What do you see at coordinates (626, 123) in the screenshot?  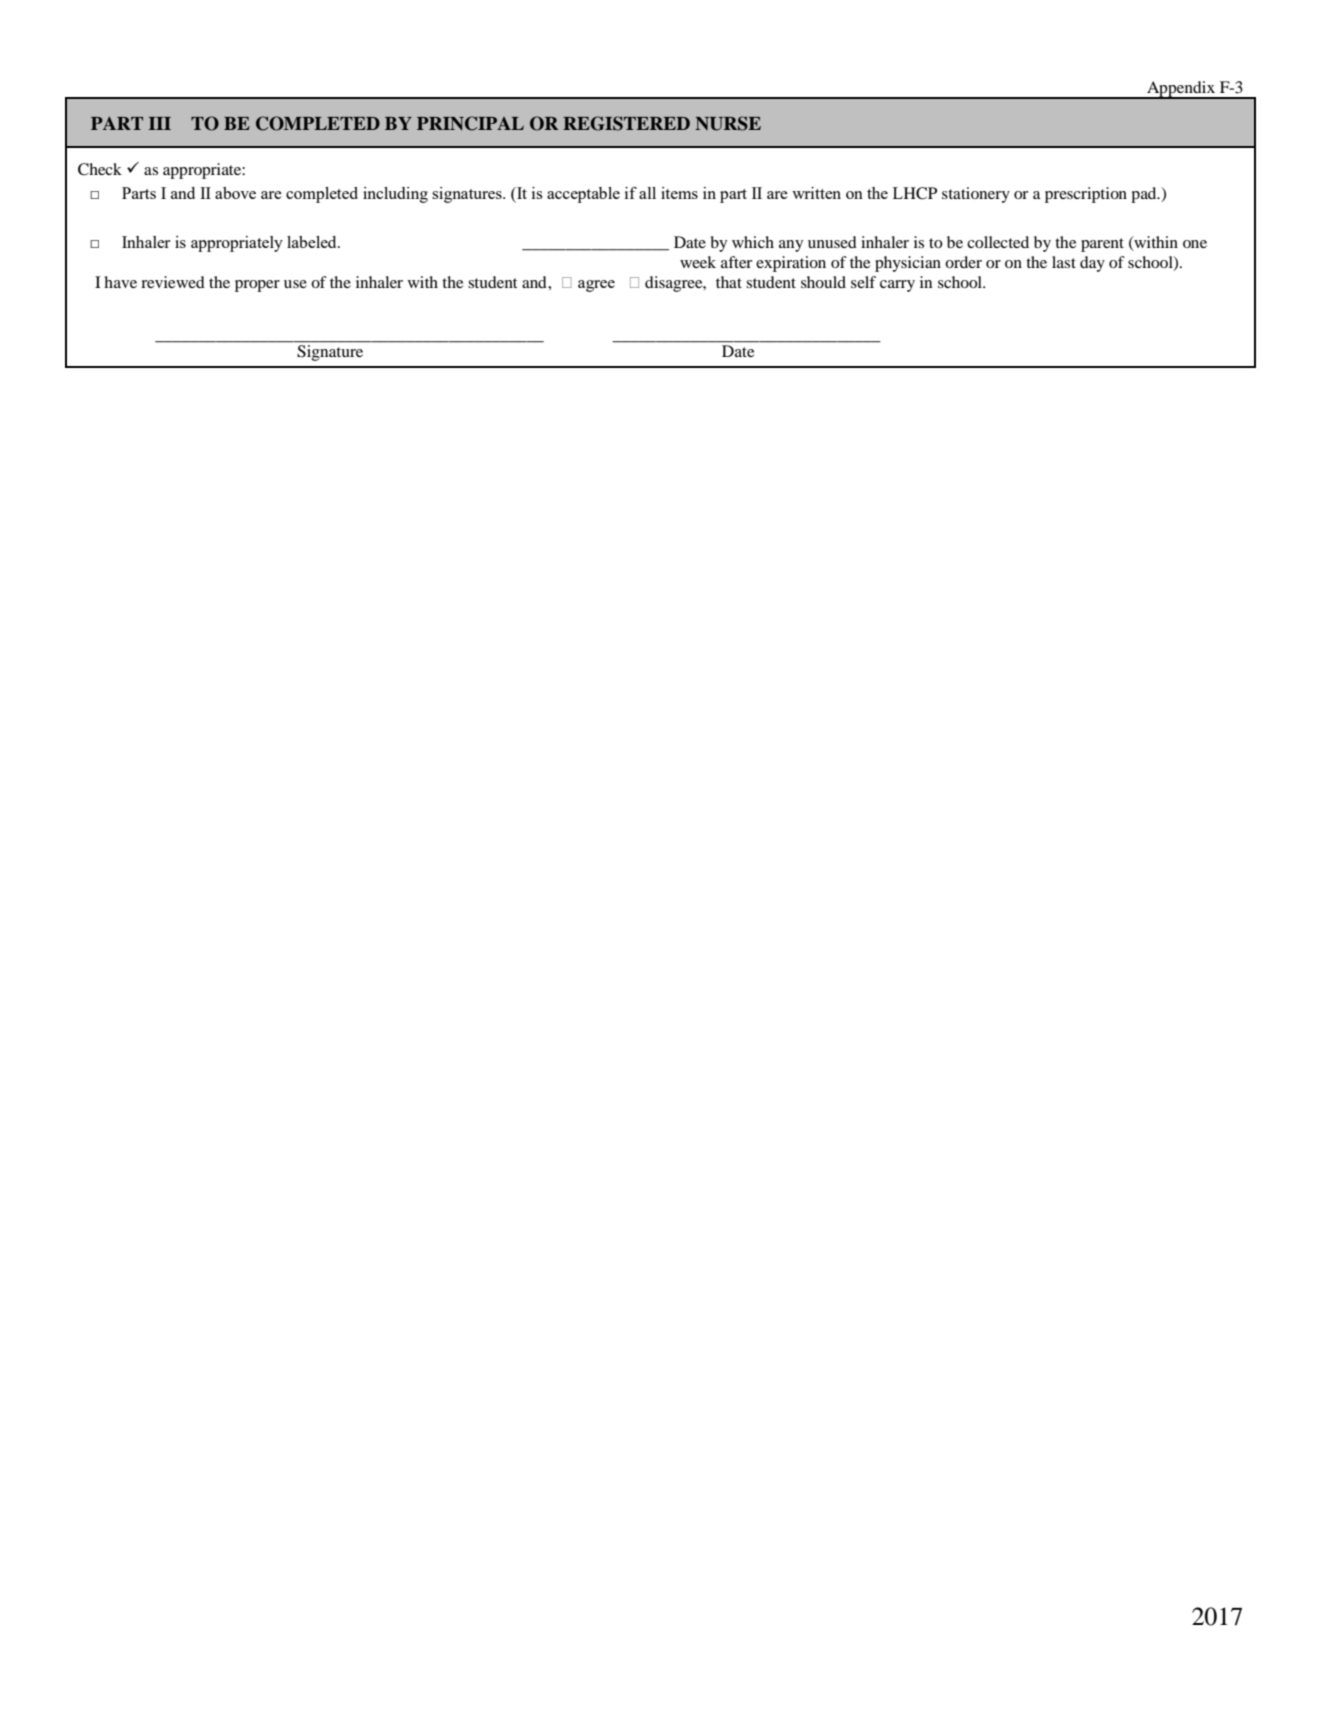 I see `REGISTERED` at bounding box center [626, 123].
